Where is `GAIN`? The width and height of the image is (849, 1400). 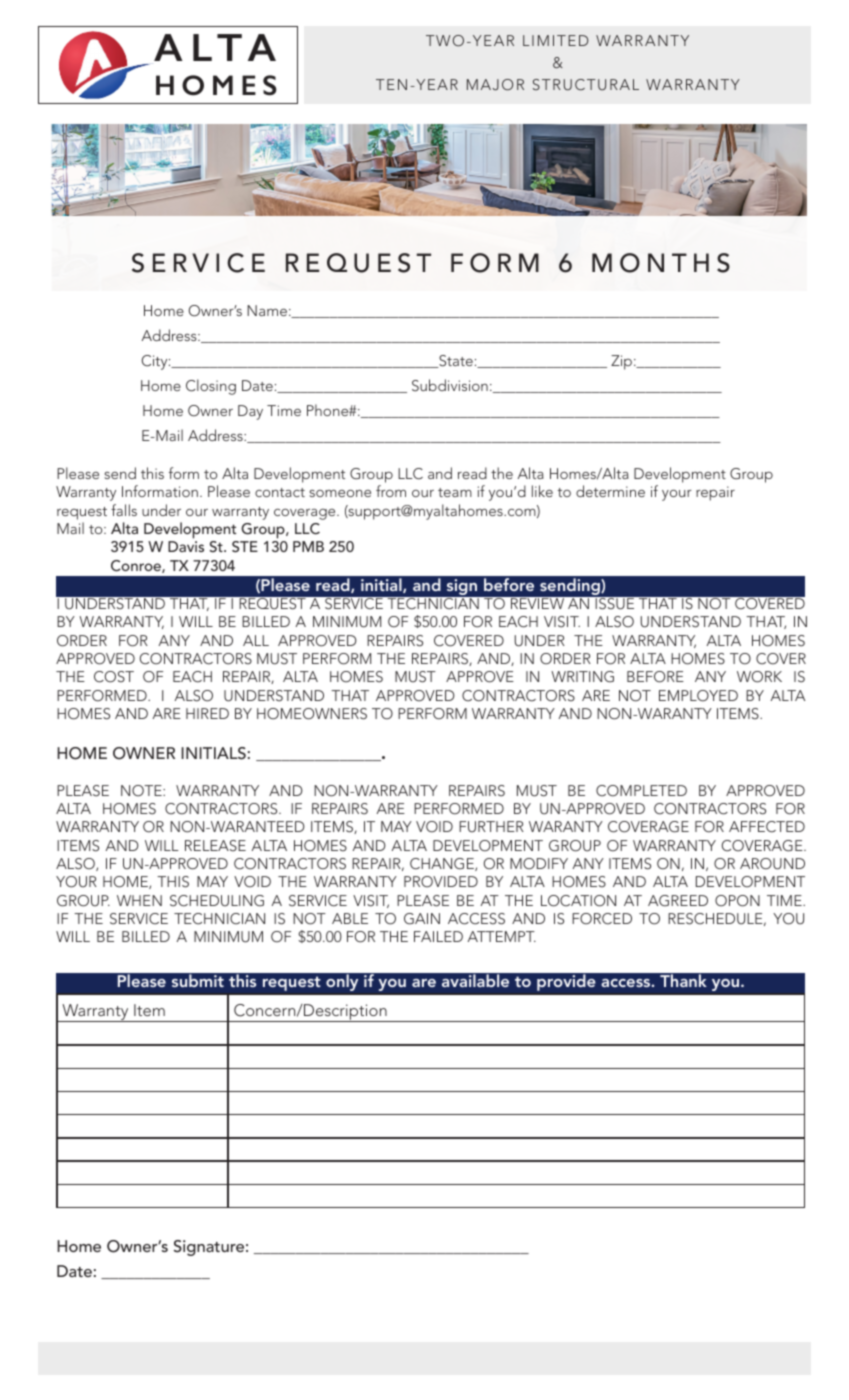
GAIN is located at coordinates (422, 919).
